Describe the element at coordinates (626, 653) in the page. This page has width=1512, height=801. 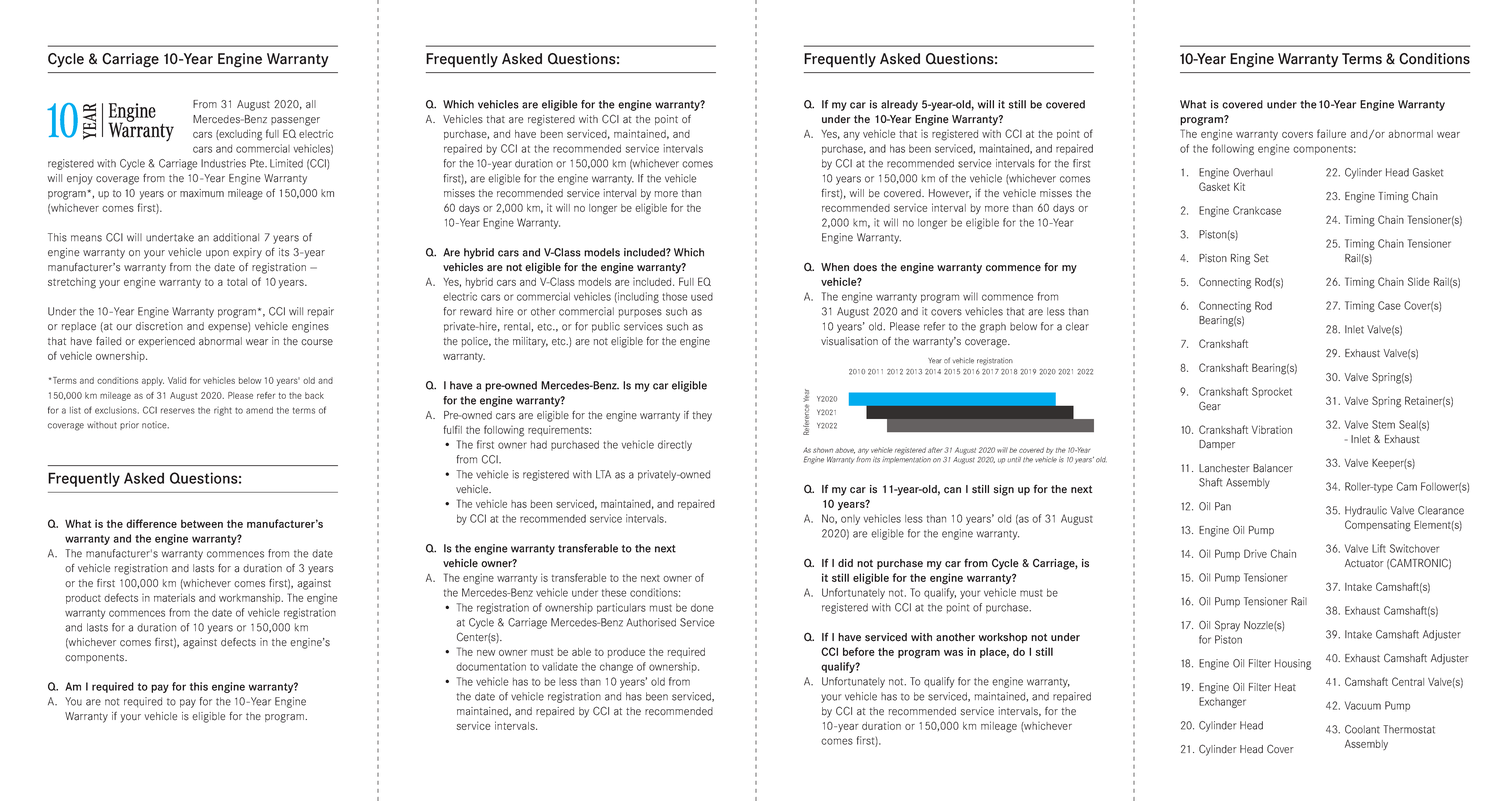
I see `produce` at that location.
